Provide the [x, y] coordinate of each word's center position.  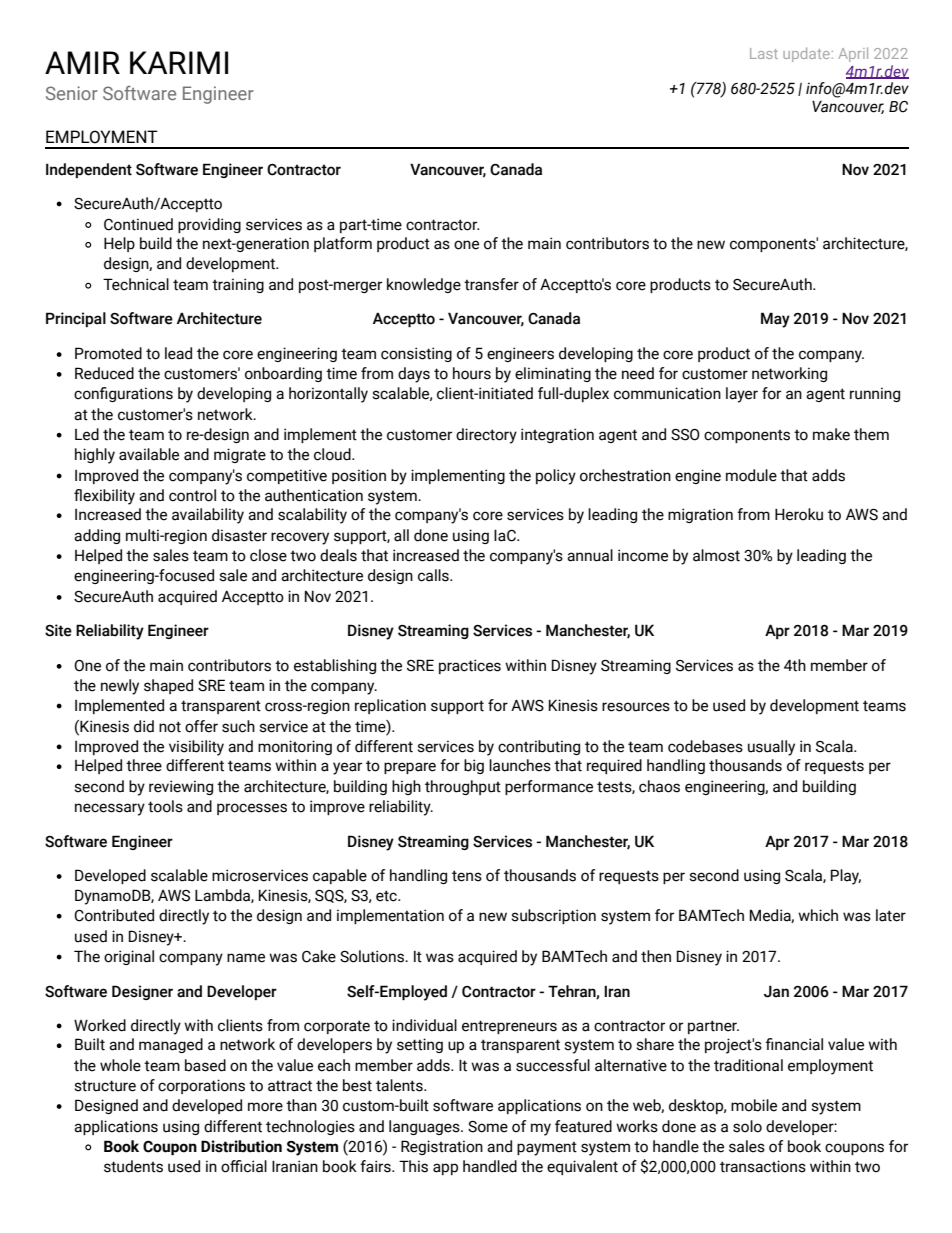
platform [343, 244]
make [831, 434]
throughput [463, 787]
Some [488, 1127]
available [149, 454]
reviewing [181, 787]
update [807, 54]
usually [771, 748]
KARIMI [179, 62]
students [133, 1166]
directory [486, 436]
